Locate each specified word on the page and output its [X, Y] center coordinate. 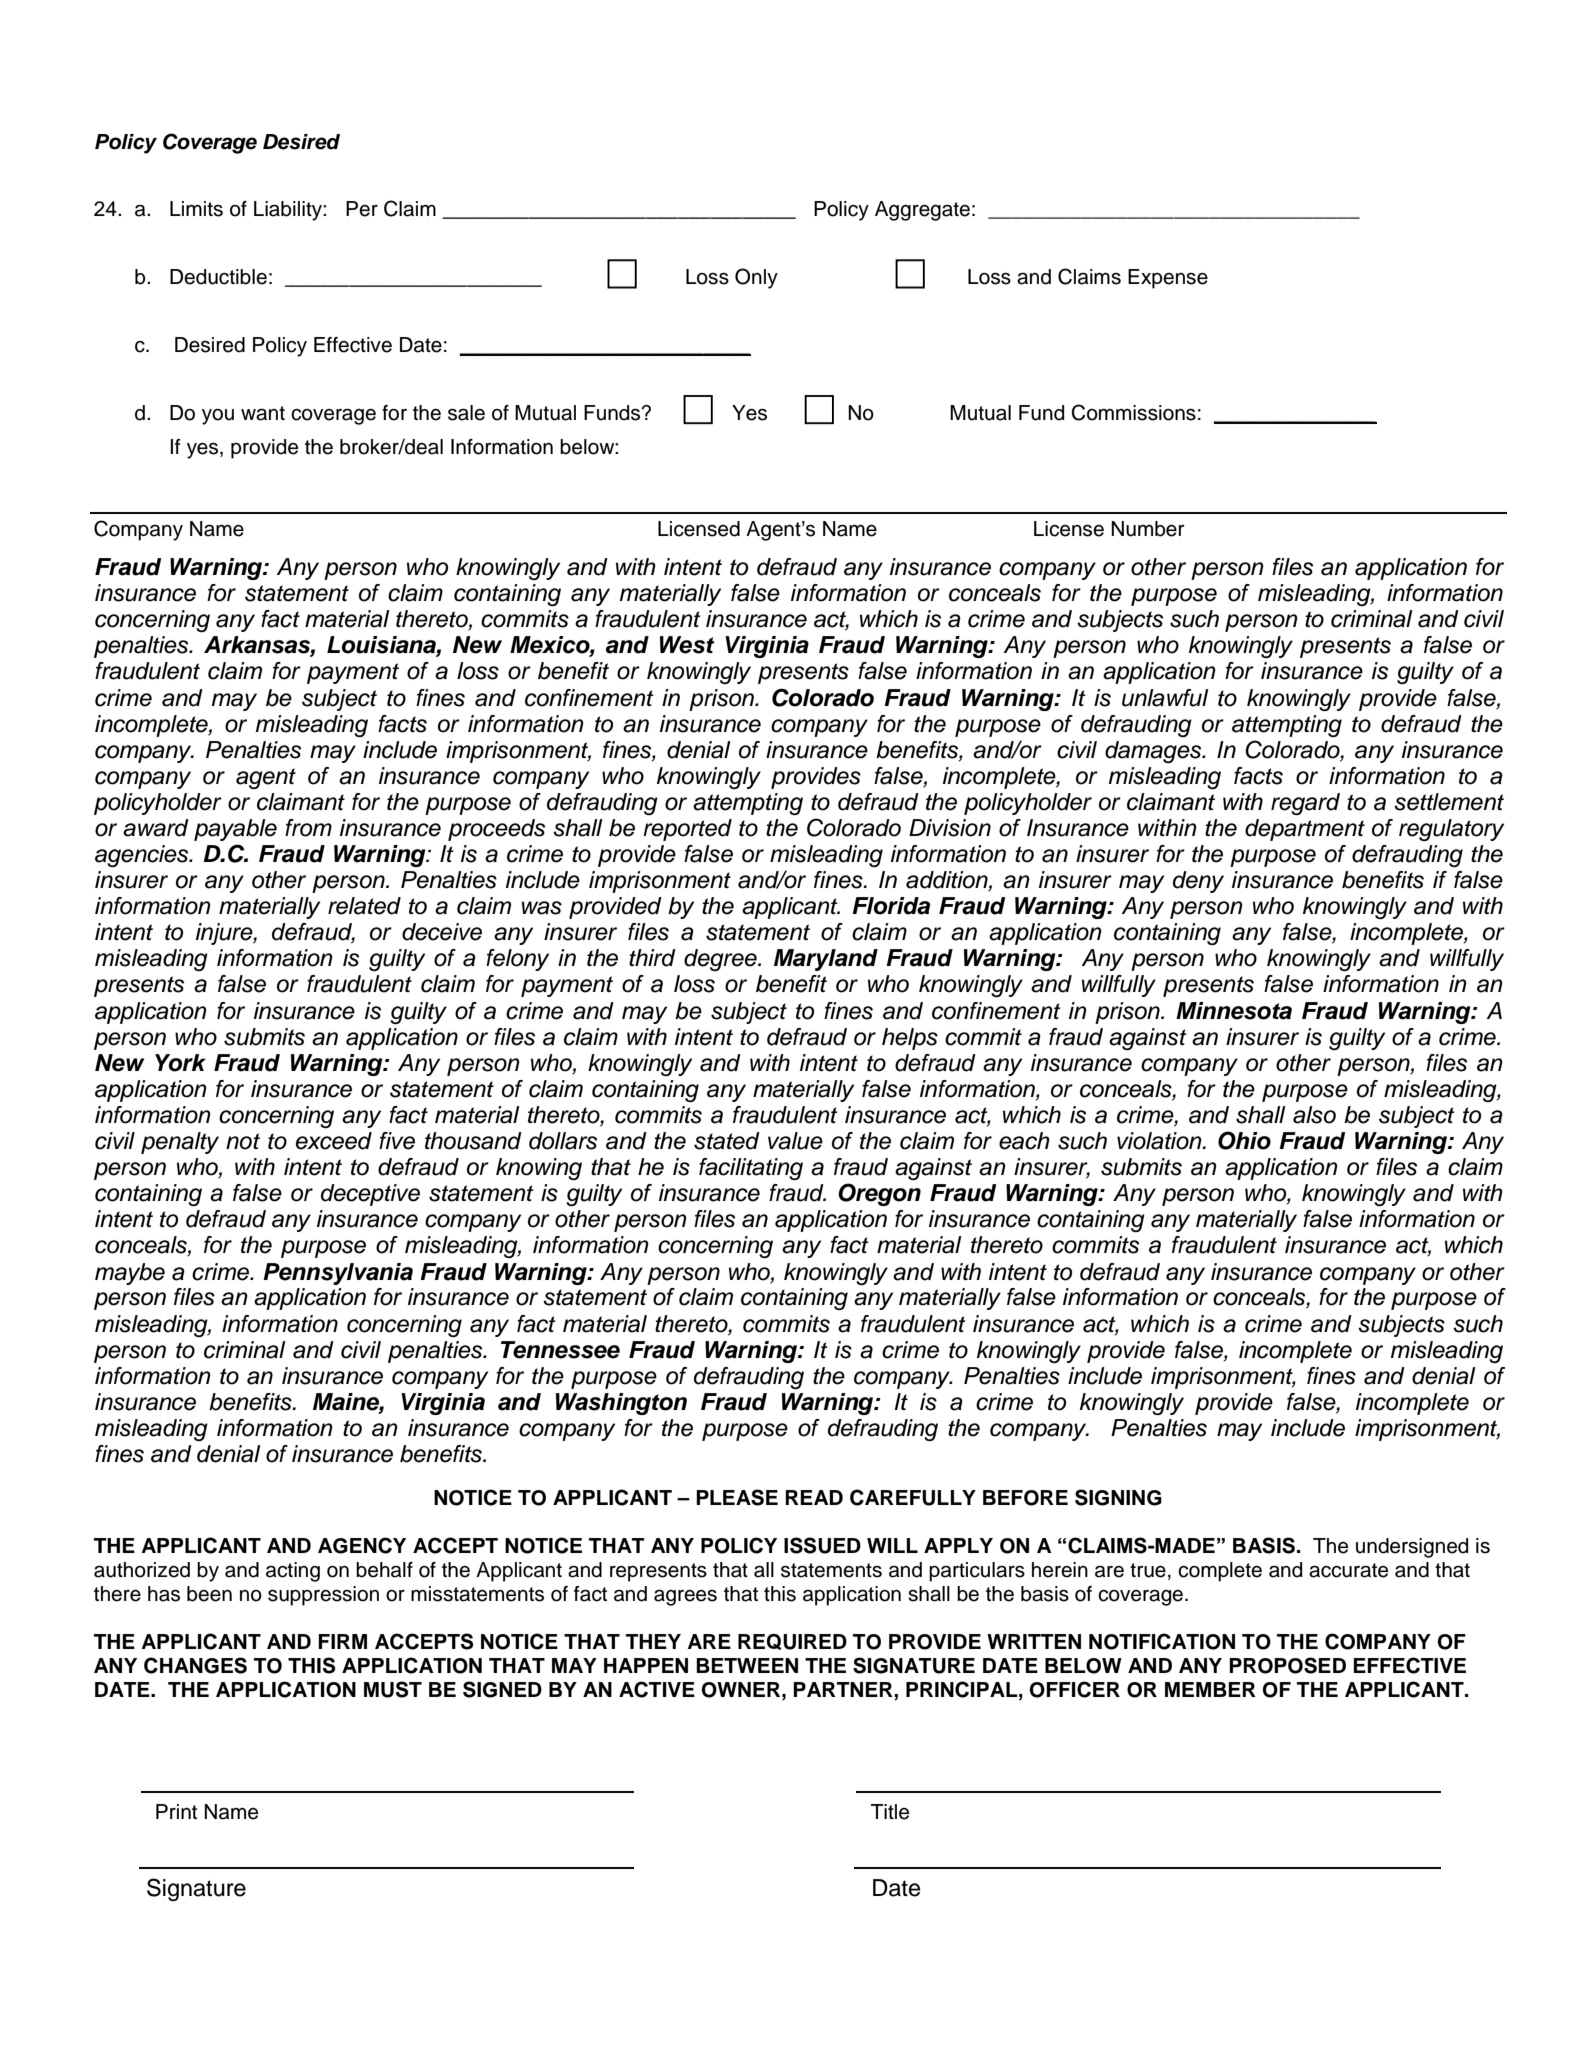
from [308, 828]
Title [890, 1812]
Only [756, 278]
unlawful [1165, 698]
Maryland [826, 960]
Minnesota [1234, 1011]
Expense [1168, 279]
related [364, 906]
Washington [621, 1404]
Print [176, 1811]
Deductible [218, 277]
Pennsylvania [338, 1274]
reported [687, 830]
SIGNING [1118, 1497]
